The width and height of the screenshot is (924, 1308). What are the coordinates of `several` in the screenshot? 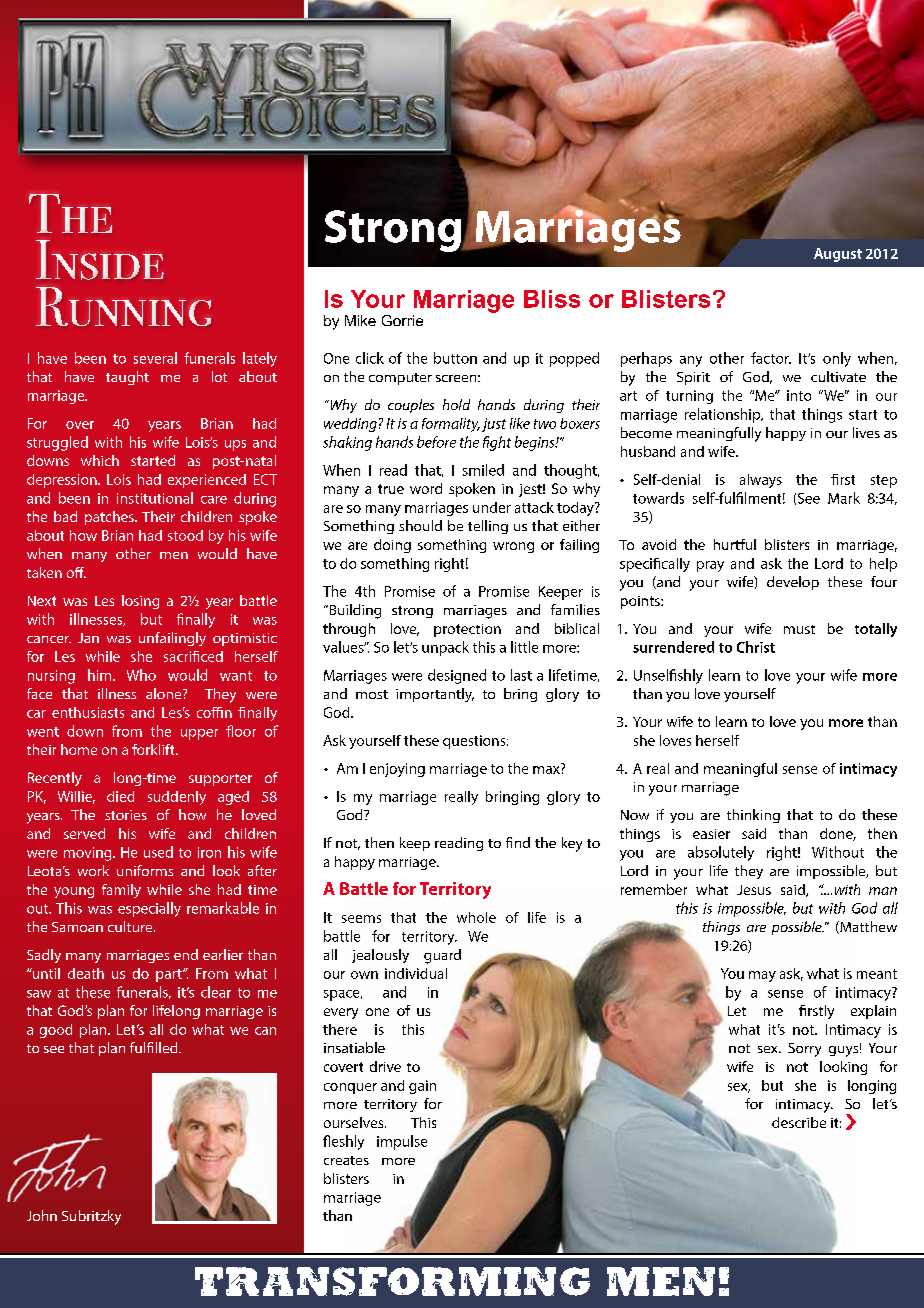 It's located at (155, 358).
